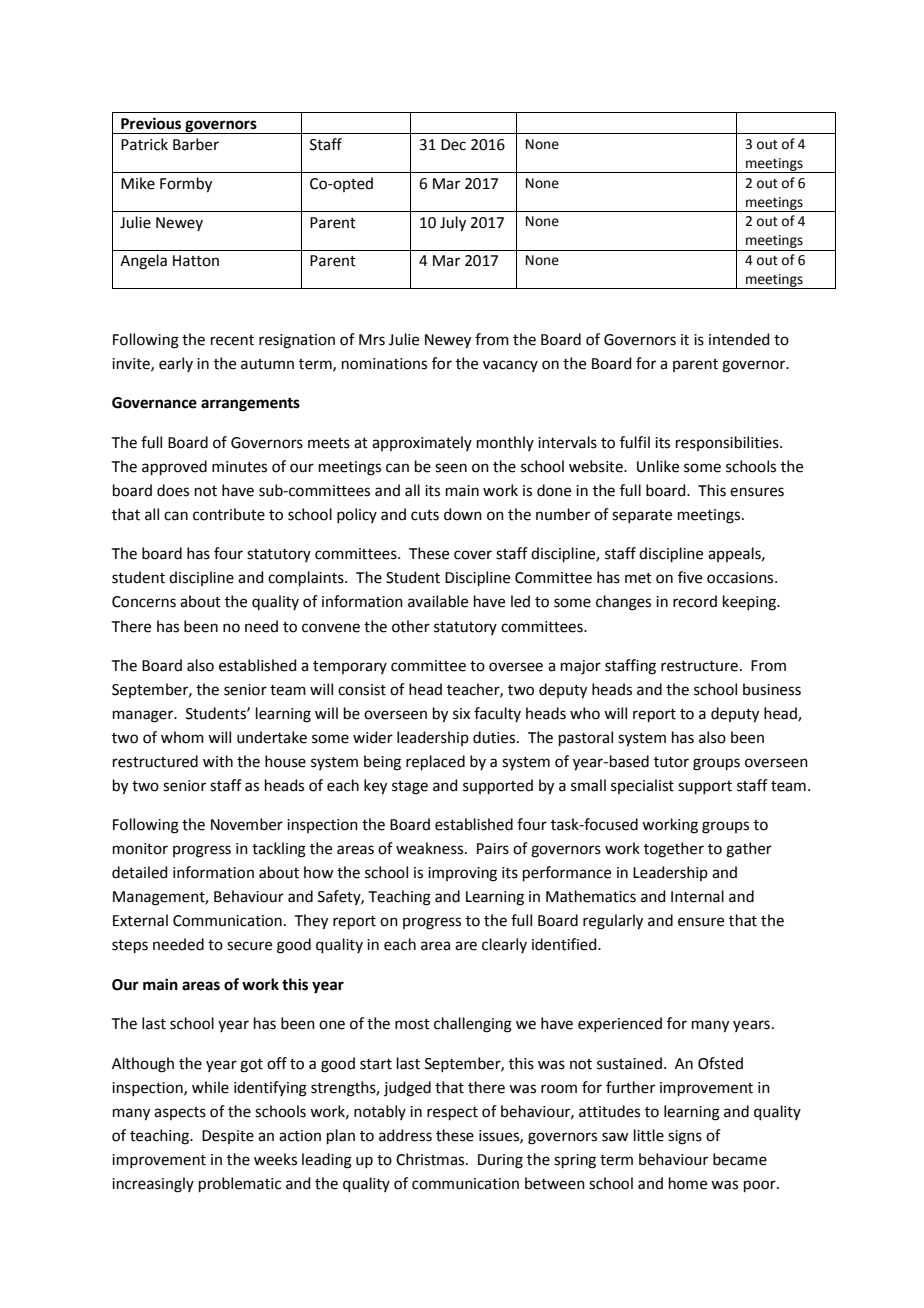 This page has height=1308, width=924. I want to click on secure, so click(249, 946).
